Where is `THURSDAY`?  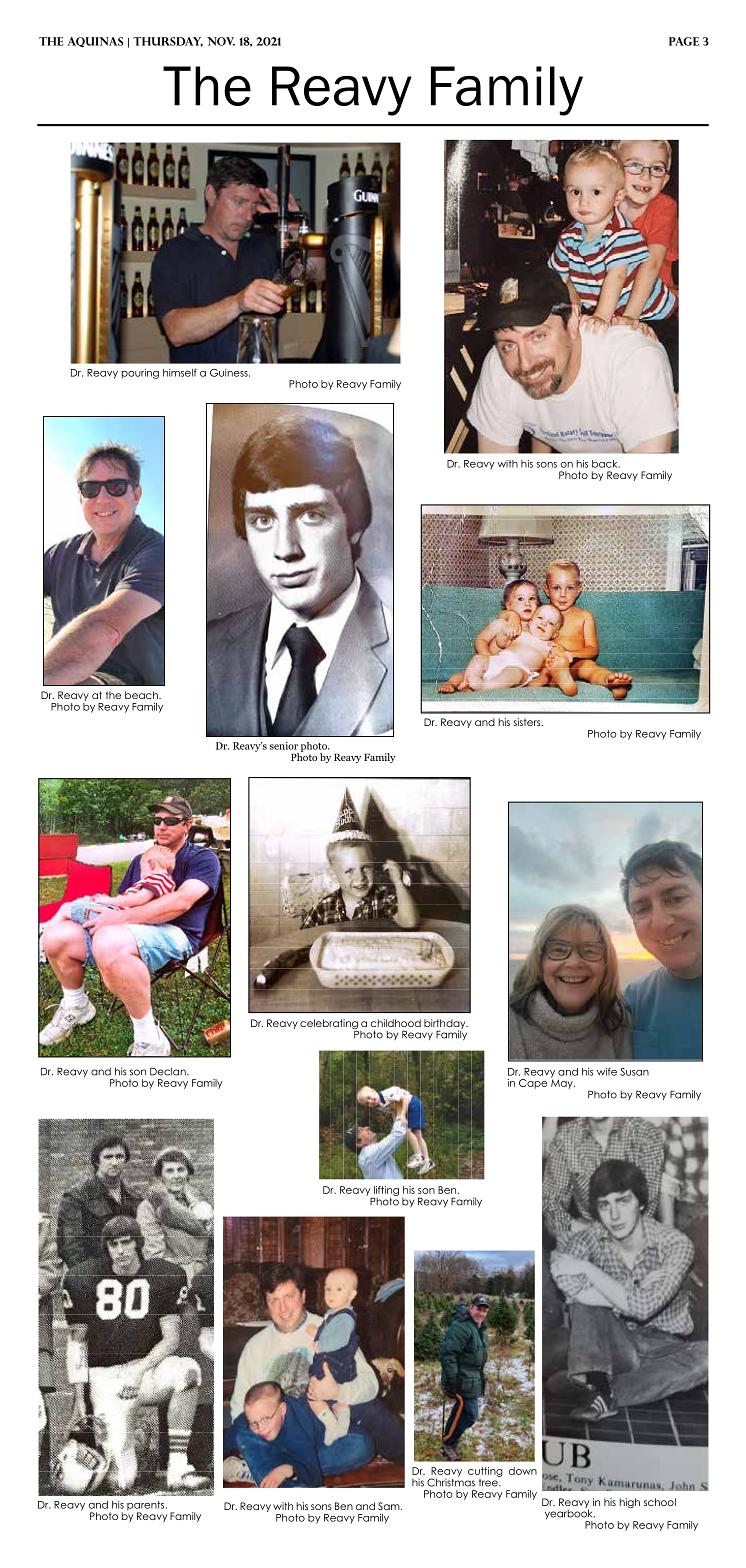
THURSDAY is located at coordinates (168, 42).
